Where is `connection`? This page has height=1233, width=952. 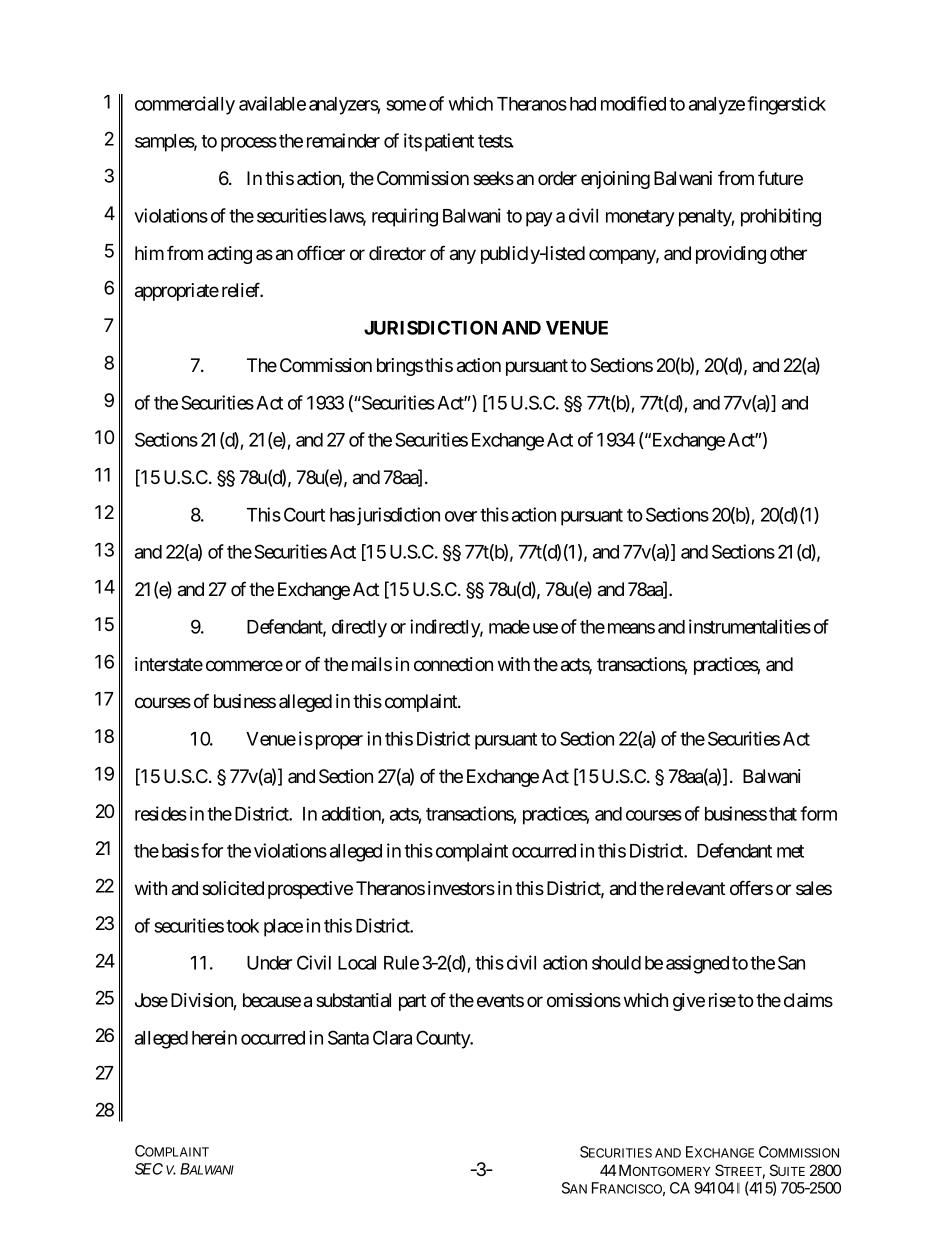
connection is located at coordinates (453, 664).
